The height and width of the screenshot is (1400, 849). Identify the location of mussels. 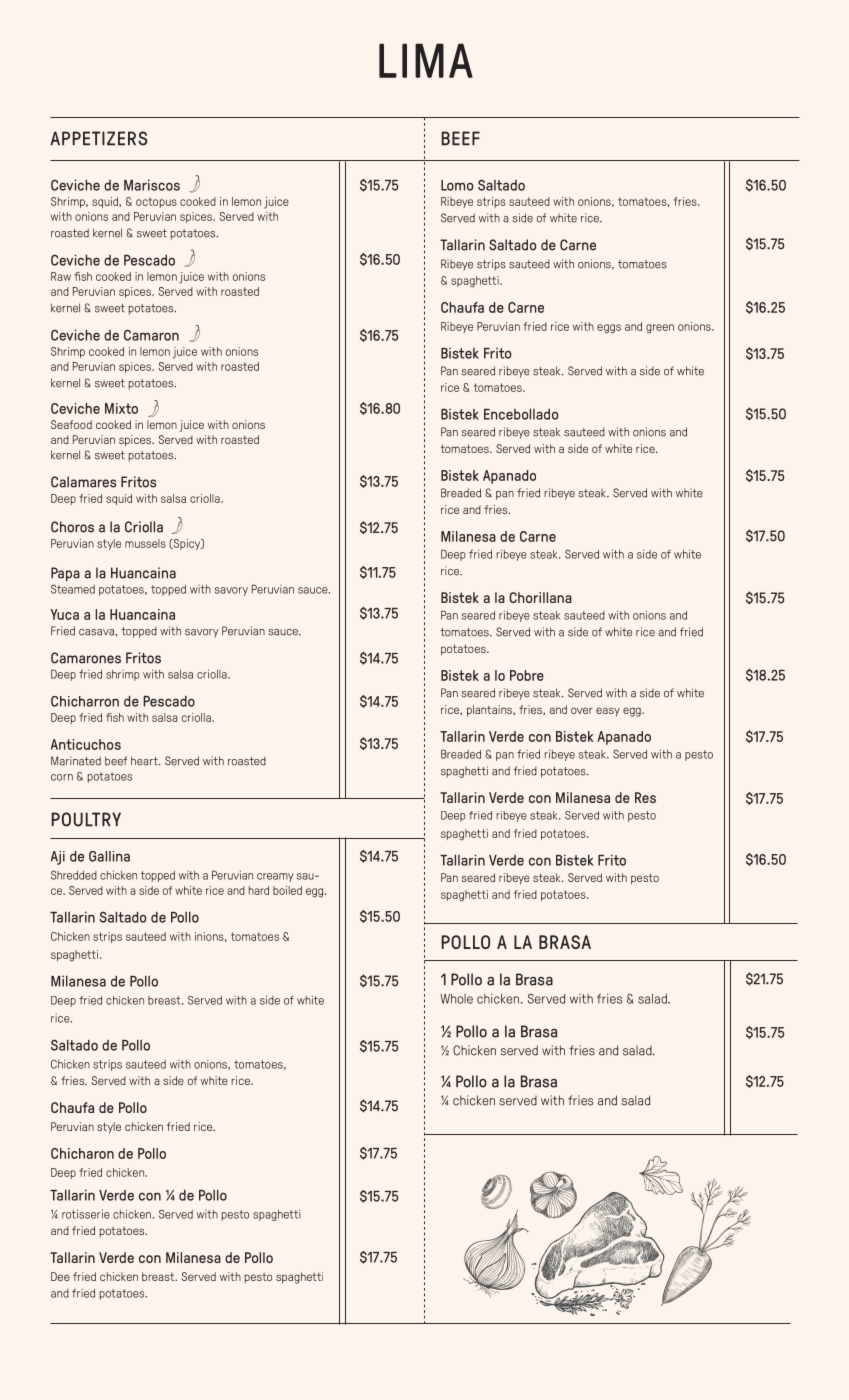
(145, 543).
